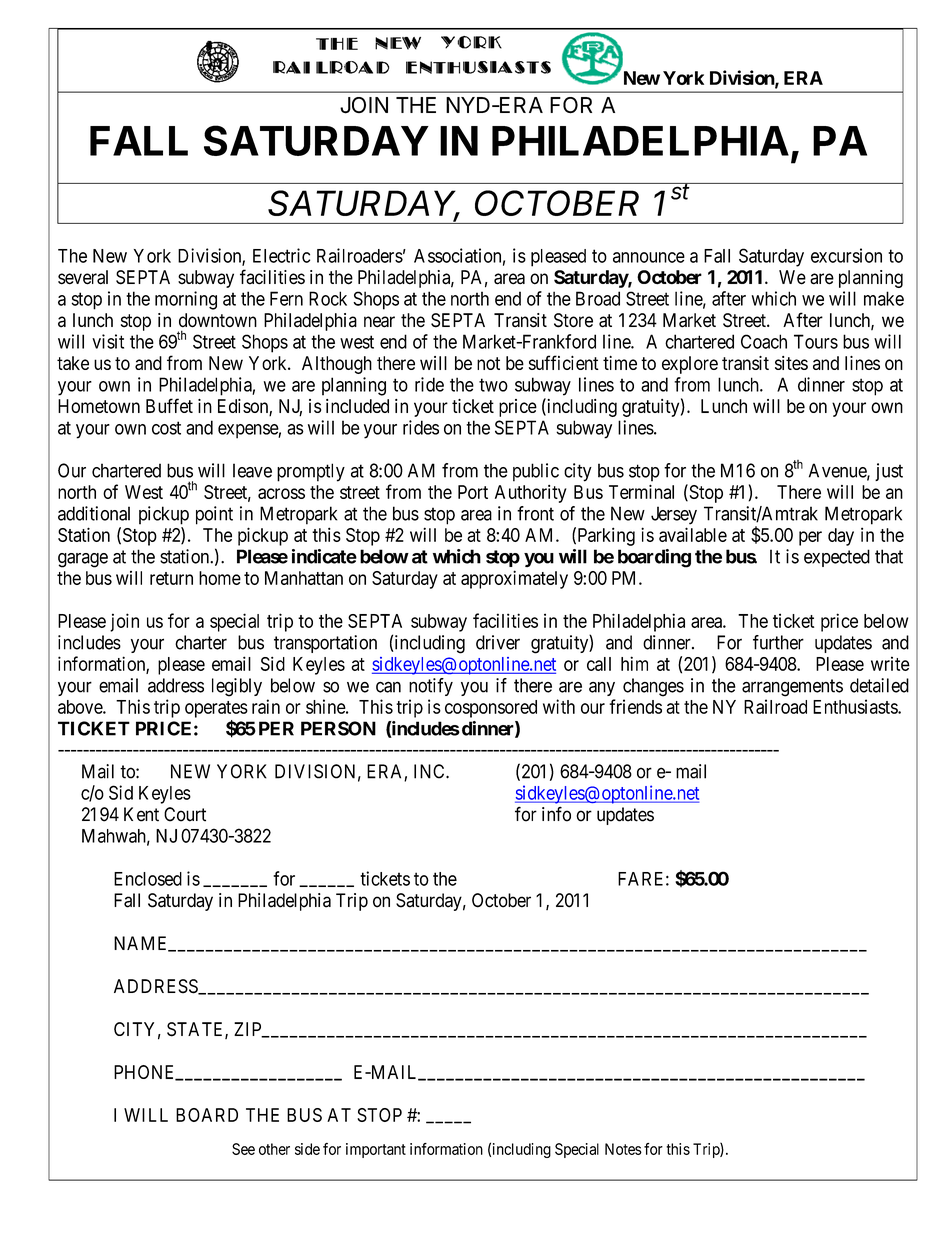  Describe the element at coordinates (243, 1149) in the screenshot. I see `See` at that location.
